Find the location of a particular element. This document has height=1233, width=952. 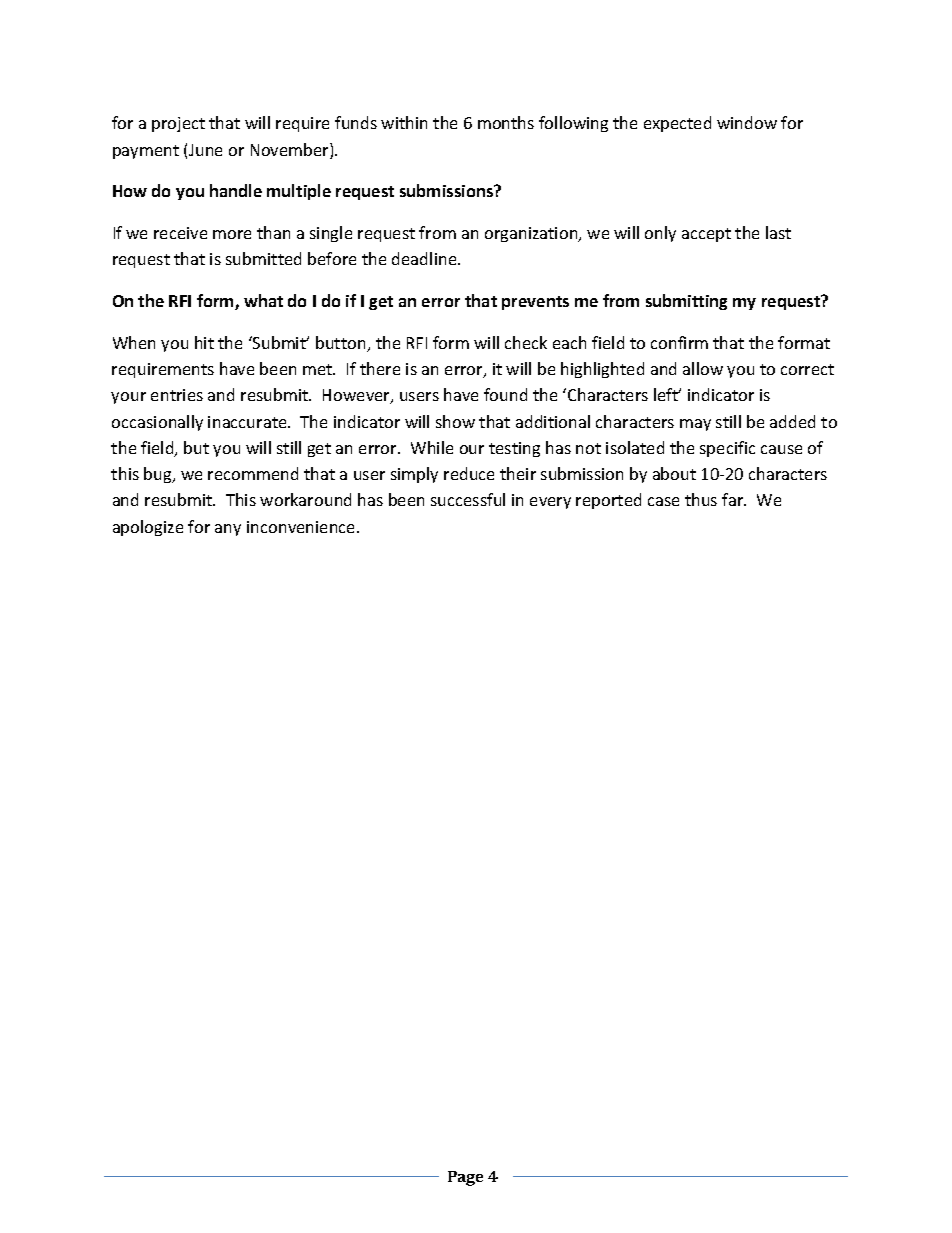

inconvenience is located at coordinates (302, 527).
